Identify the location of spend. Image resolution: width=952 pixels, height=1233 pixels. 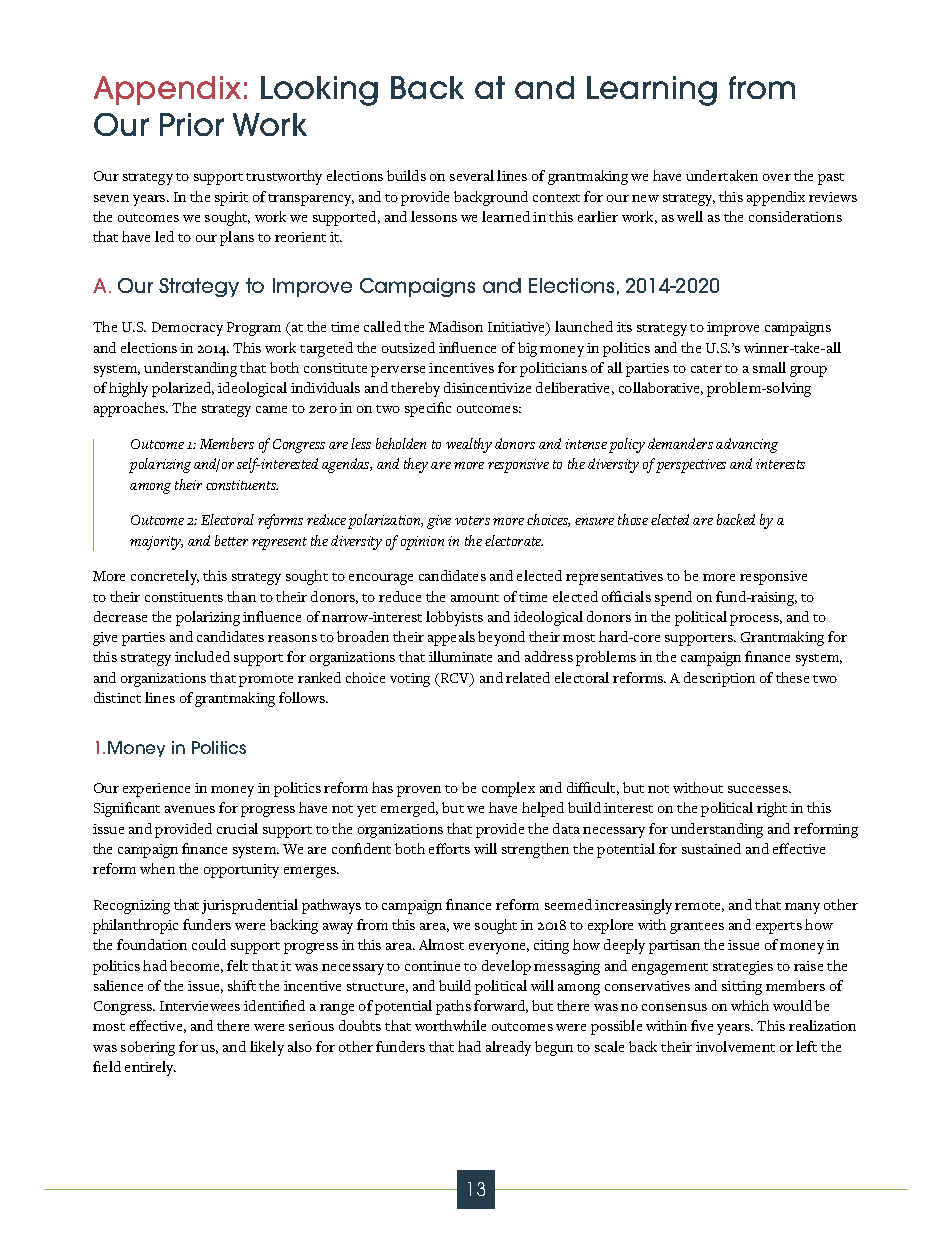
(673, 598).
